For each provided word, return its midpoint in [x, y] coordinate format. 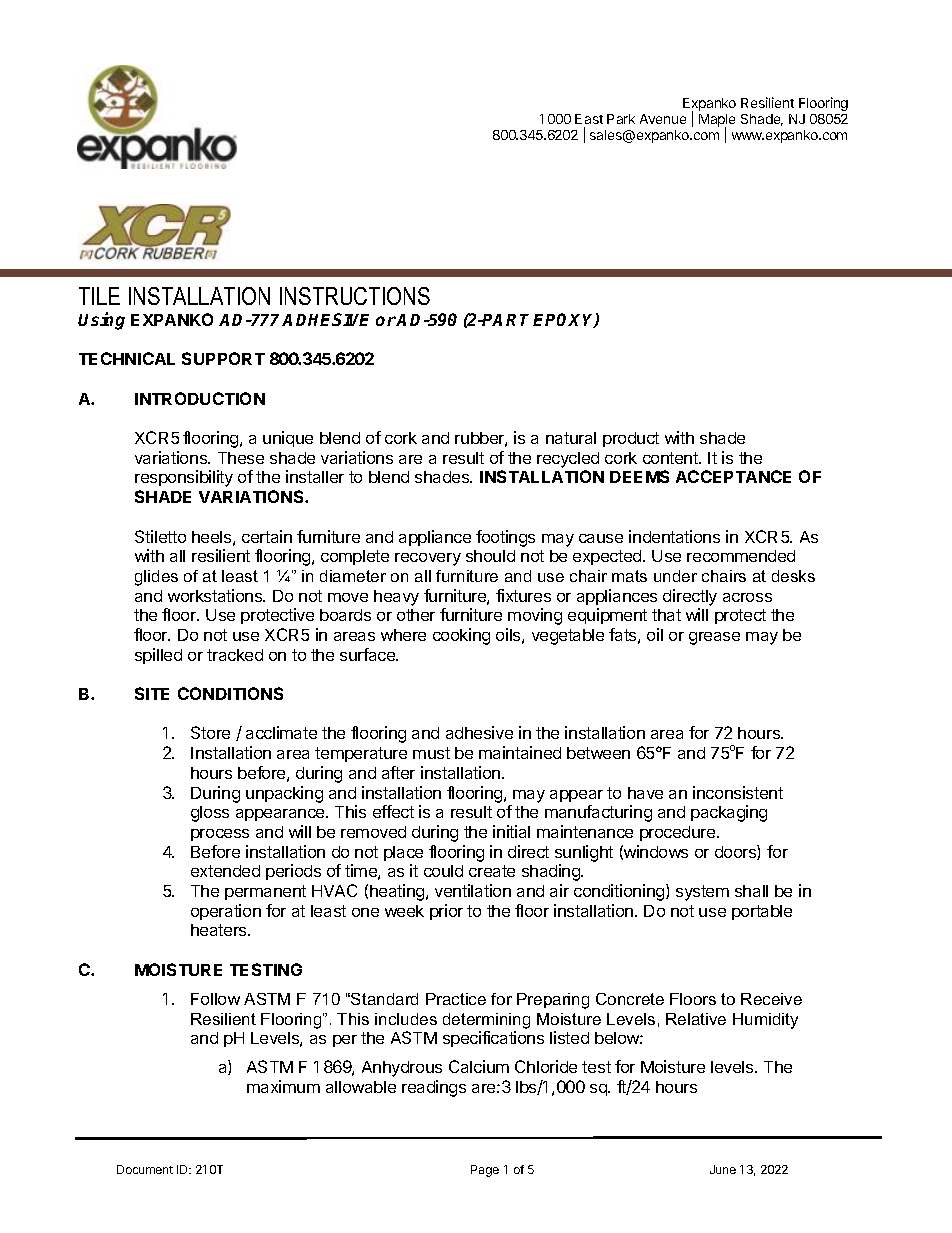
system [702, 893]
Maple [717, 122]
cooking [461, 636]
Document [145, 1169]
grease [714, 638]
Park [621, 119]
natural [571, 438]
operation [226, 912]
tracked [235, 655]
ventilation [473, 890]
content [671, 458]
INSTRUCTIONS [355, 296]
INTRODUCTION [200, 398]
